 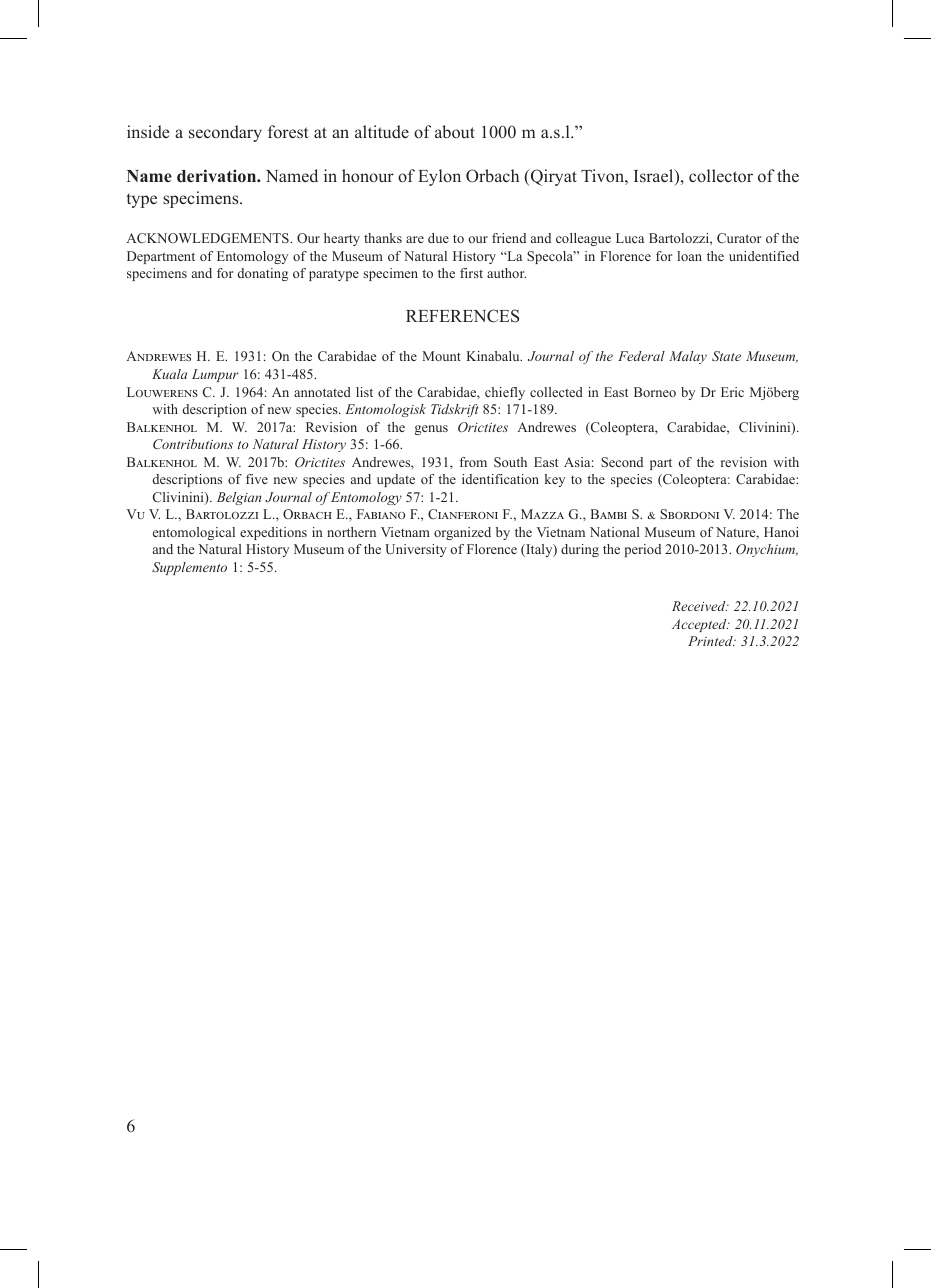 What do you see at coordinates (505, 393) in the screenshot?
I see `chiefly` at bounding box center [505, 393].
